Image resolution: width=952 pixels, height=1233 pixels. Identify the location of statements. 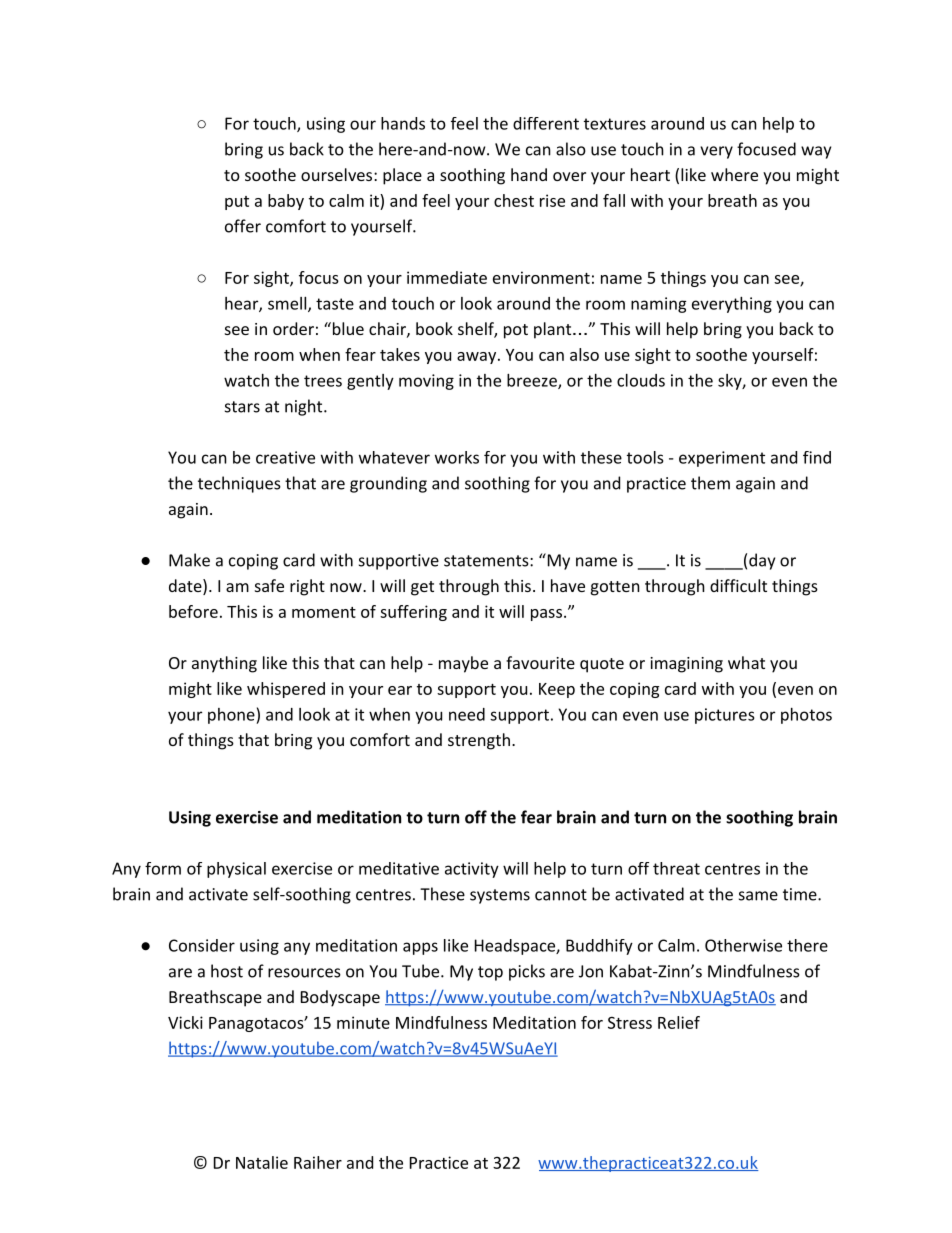
(486, 561).
